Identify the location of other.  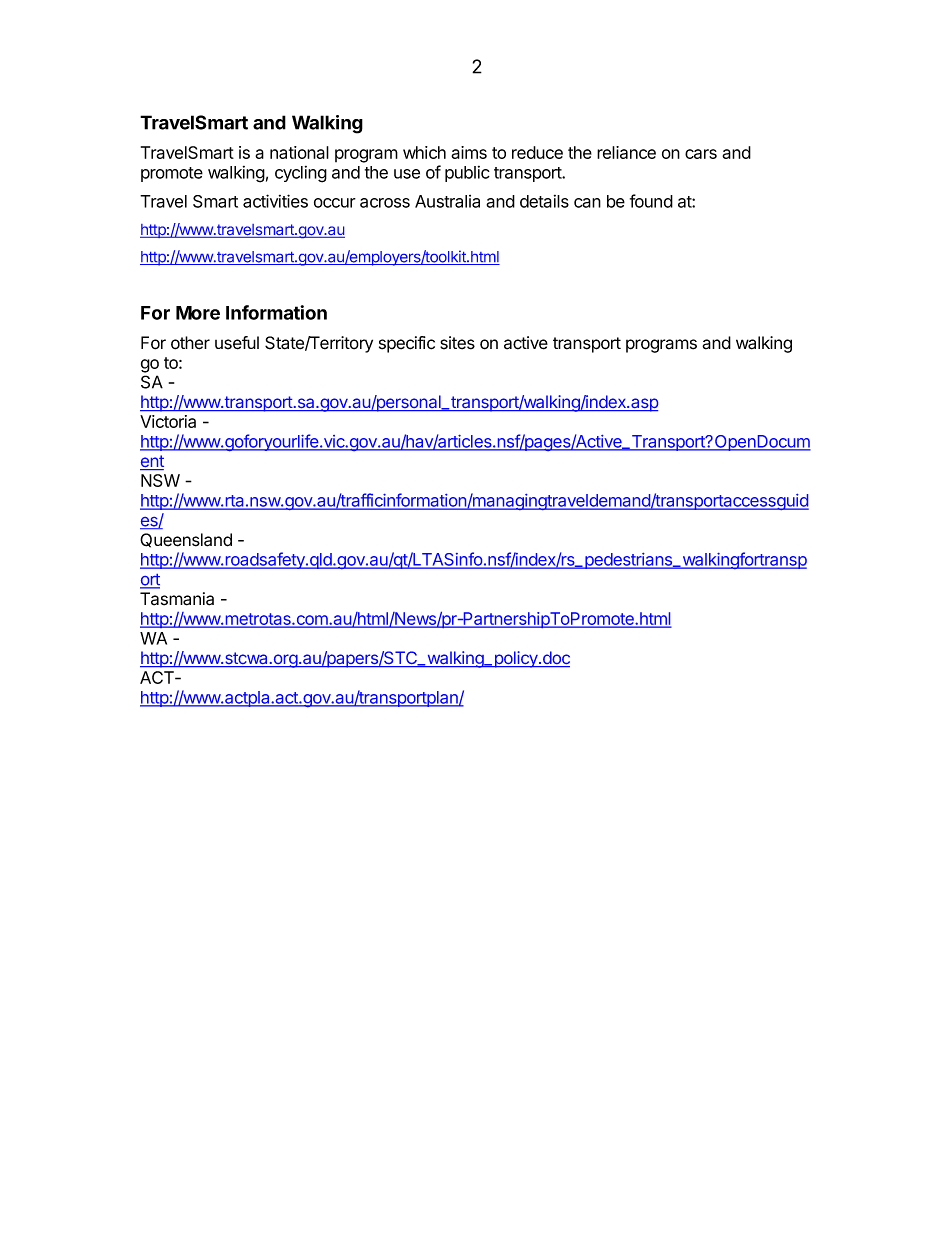
(190, 343).
